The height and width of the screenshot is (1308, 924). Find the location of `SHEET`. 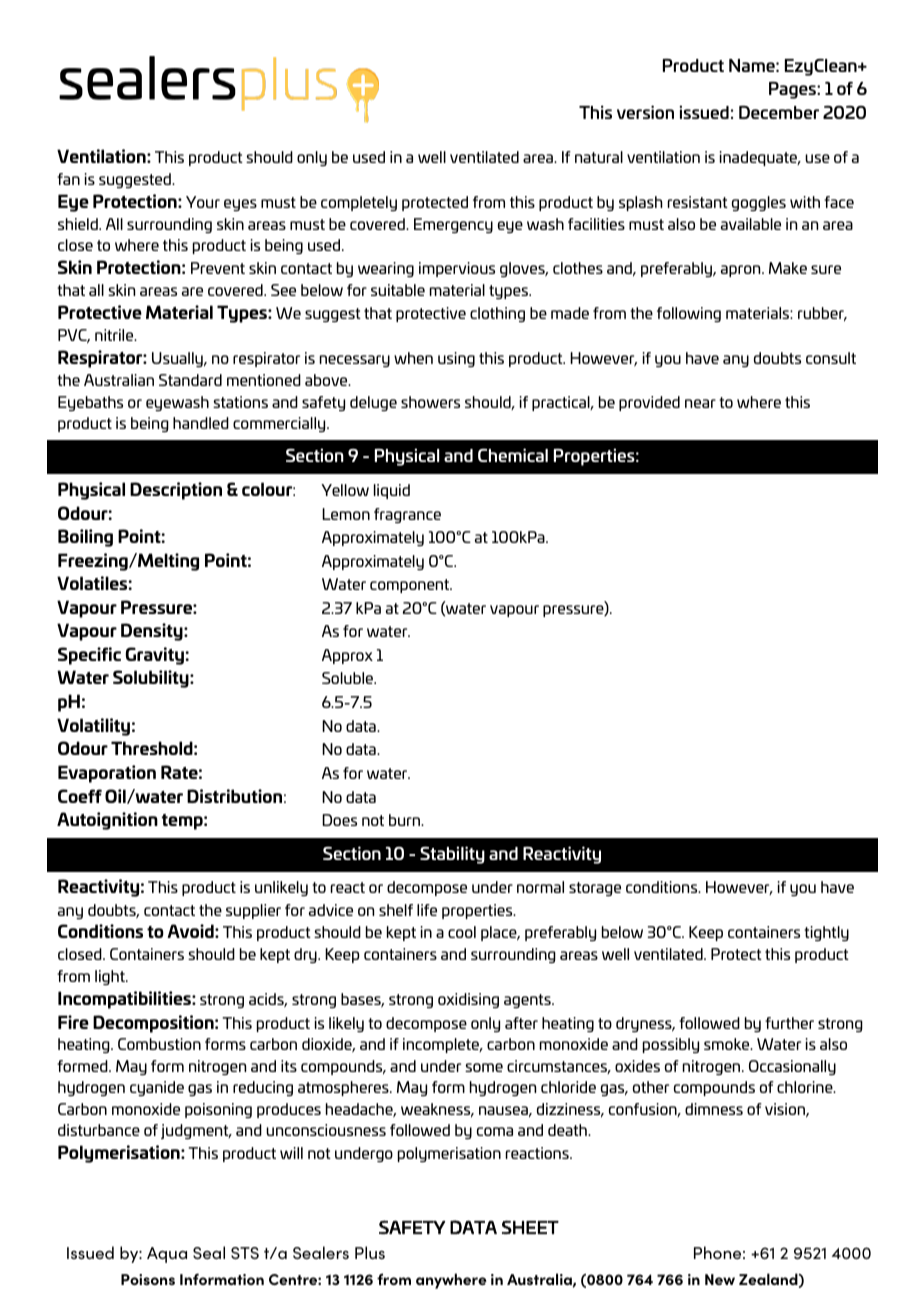

SHEET is located at coordinates (530, 1227).
